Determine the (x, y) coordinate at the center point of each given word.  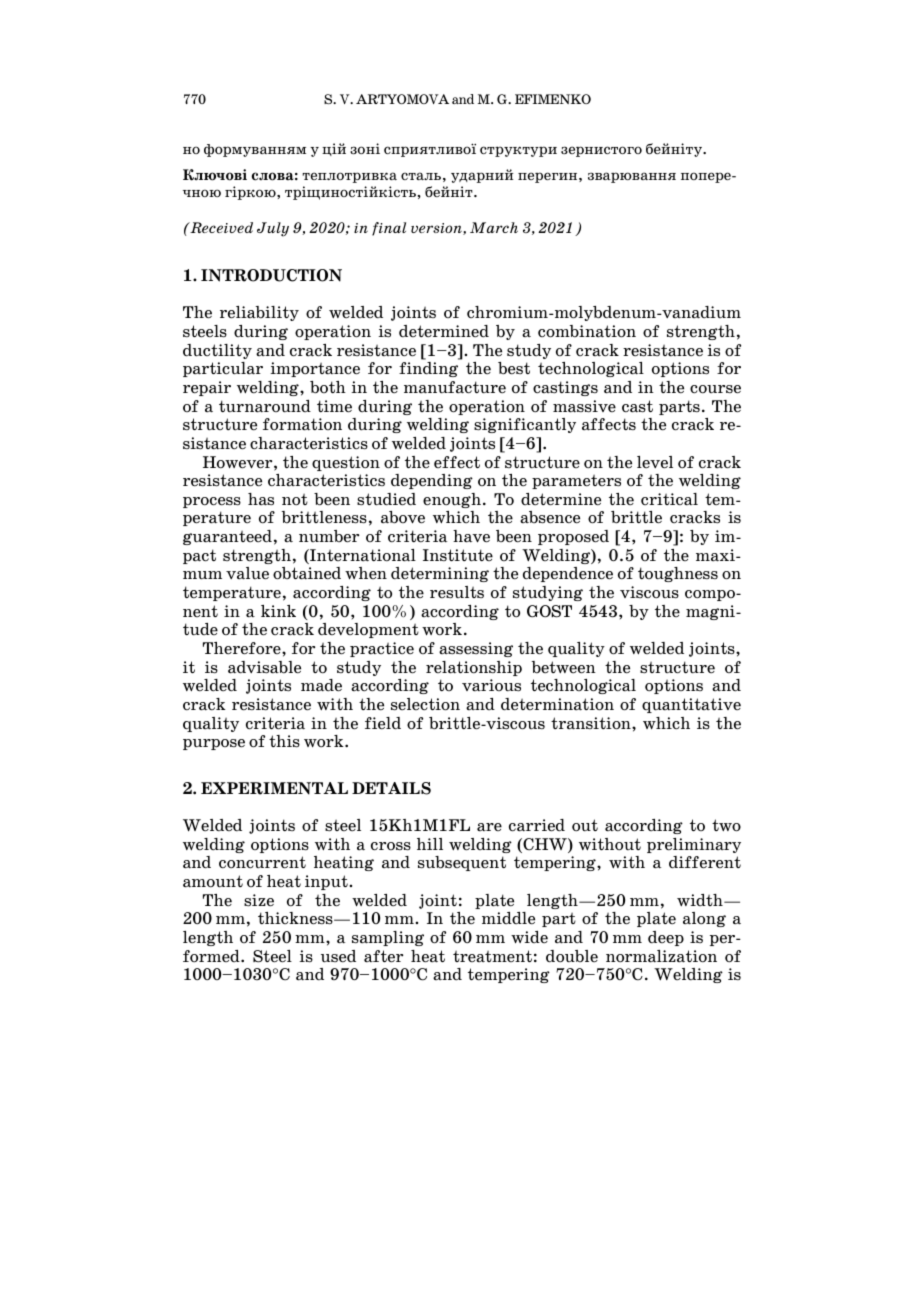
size (259, 900)
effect (457, 462)
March (494, 227)
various (491, 685)
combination (587, 331)
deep (666, 938)
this (284, 741)
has (261, 499)
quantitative (691, 705)
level (655, 462)
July (273, 229)
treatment (492, 956)
